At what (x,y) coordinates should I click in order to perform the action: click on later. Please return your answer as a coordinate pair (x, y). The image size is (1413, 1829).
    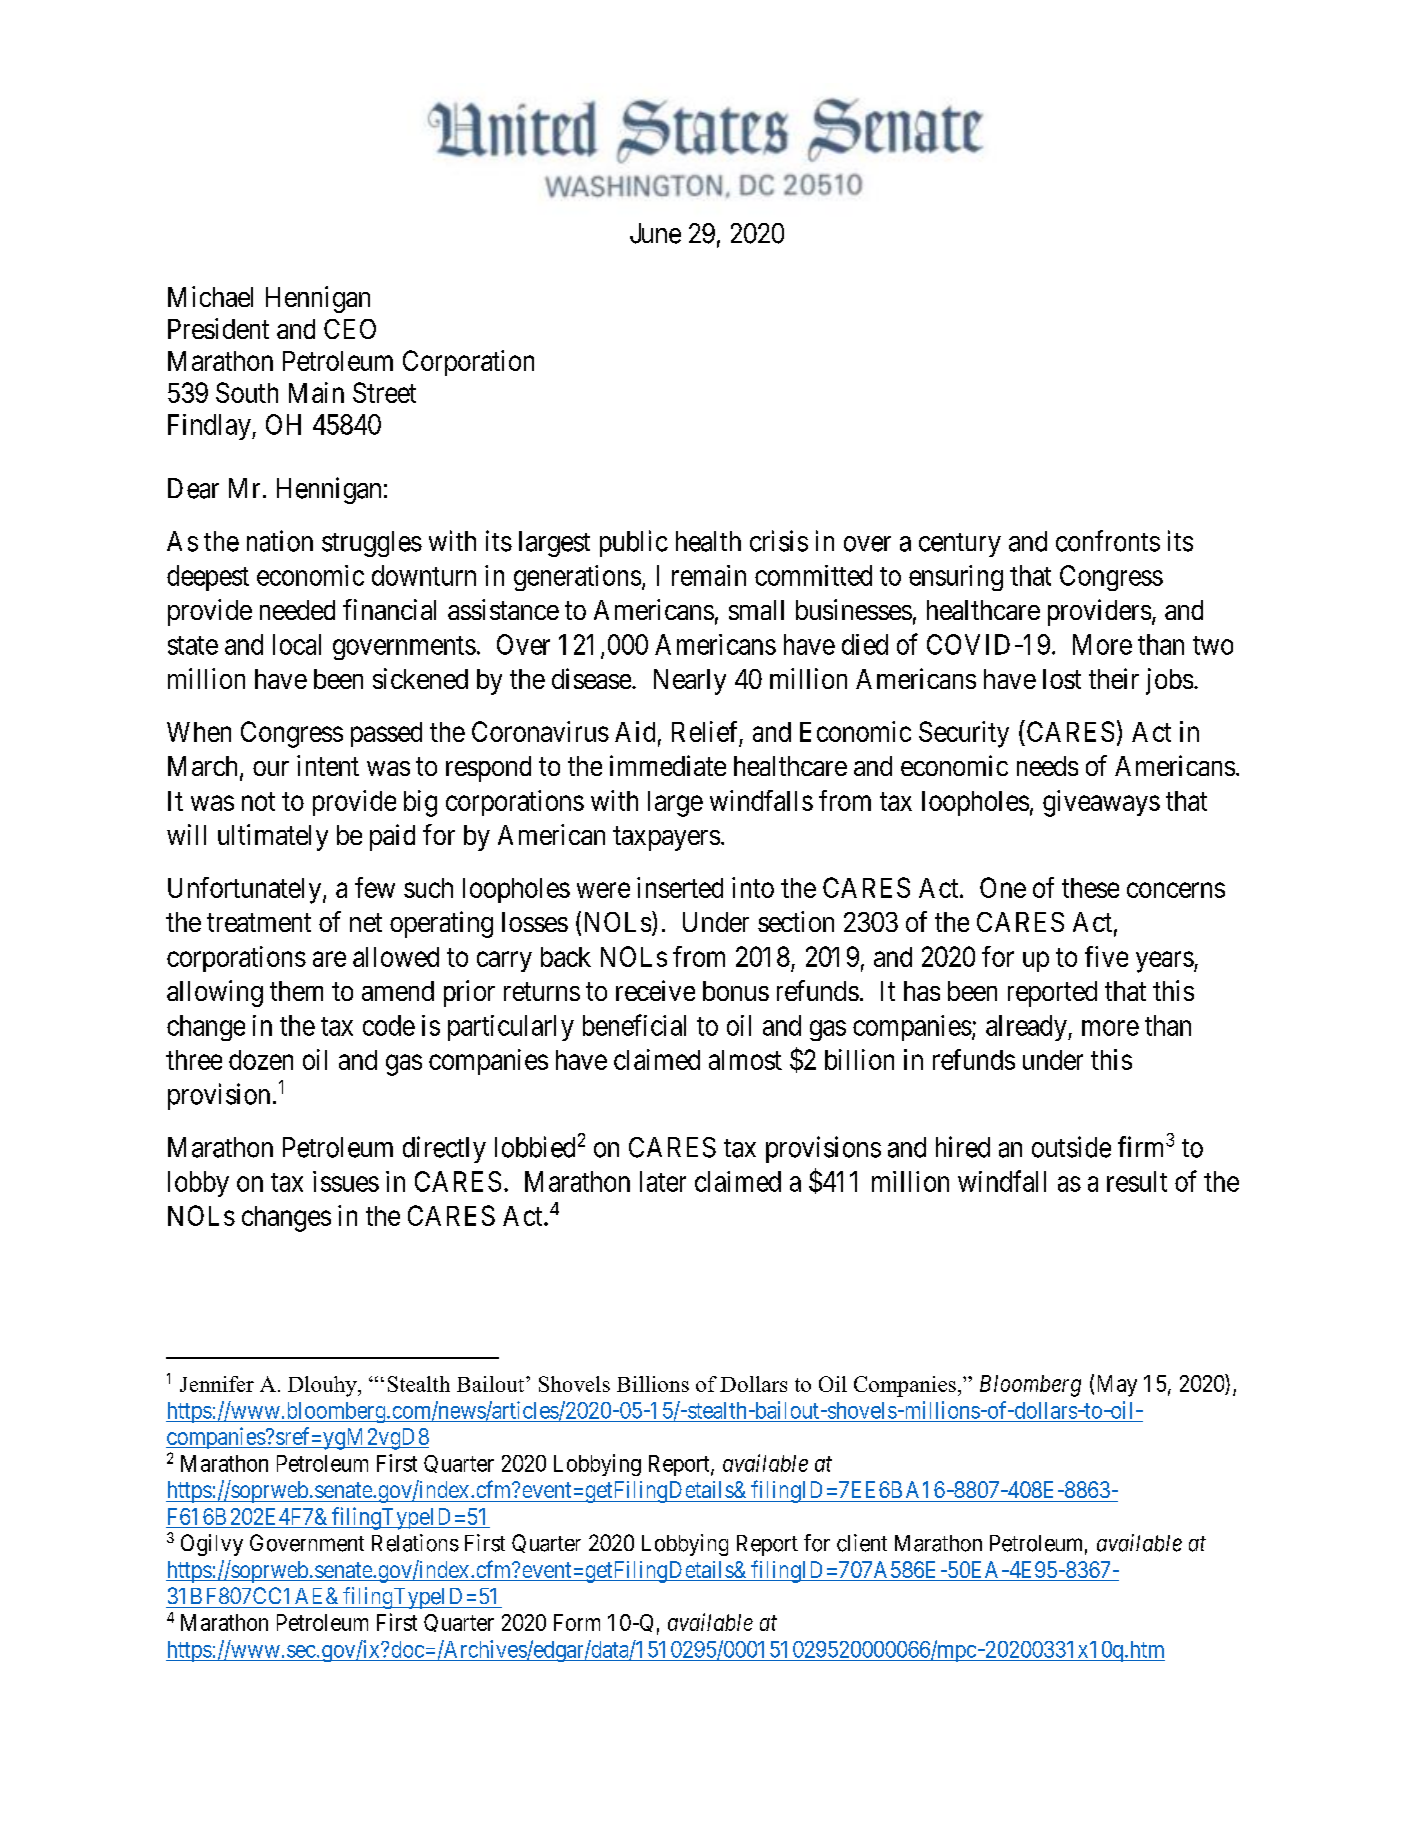
    Looking at the image, I should click on (663, 1181).
